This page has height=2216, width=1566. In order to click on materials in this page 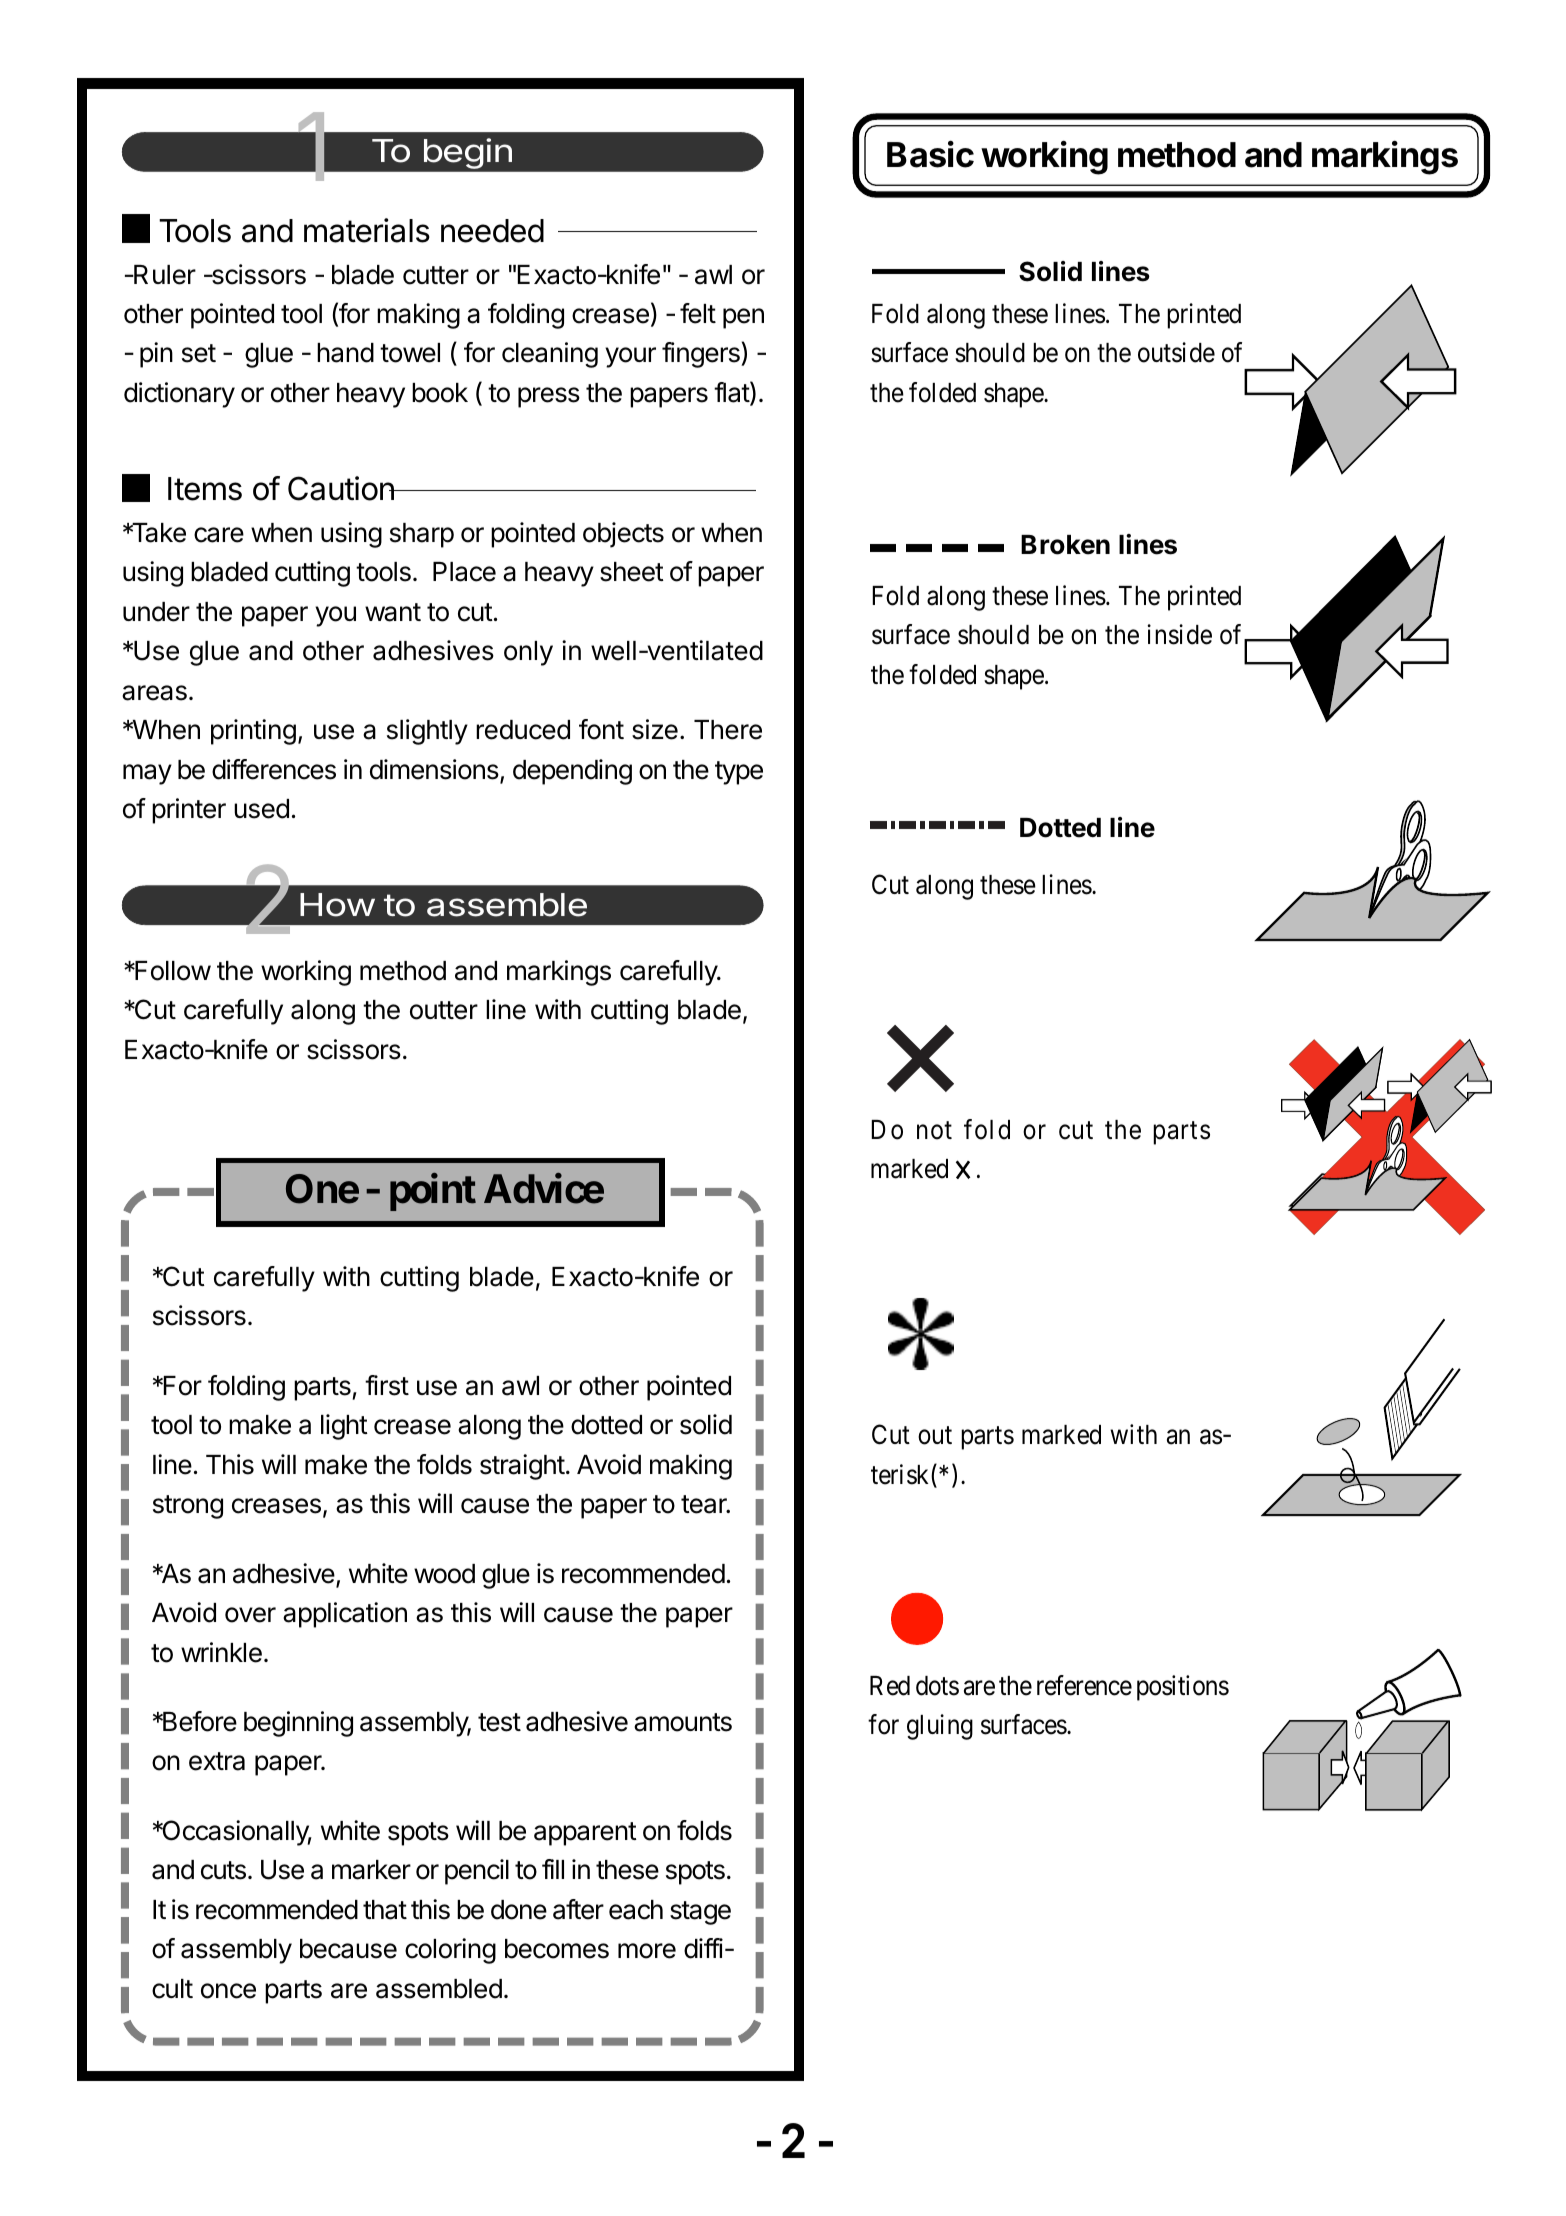, I will do `click(367, 230)`.
